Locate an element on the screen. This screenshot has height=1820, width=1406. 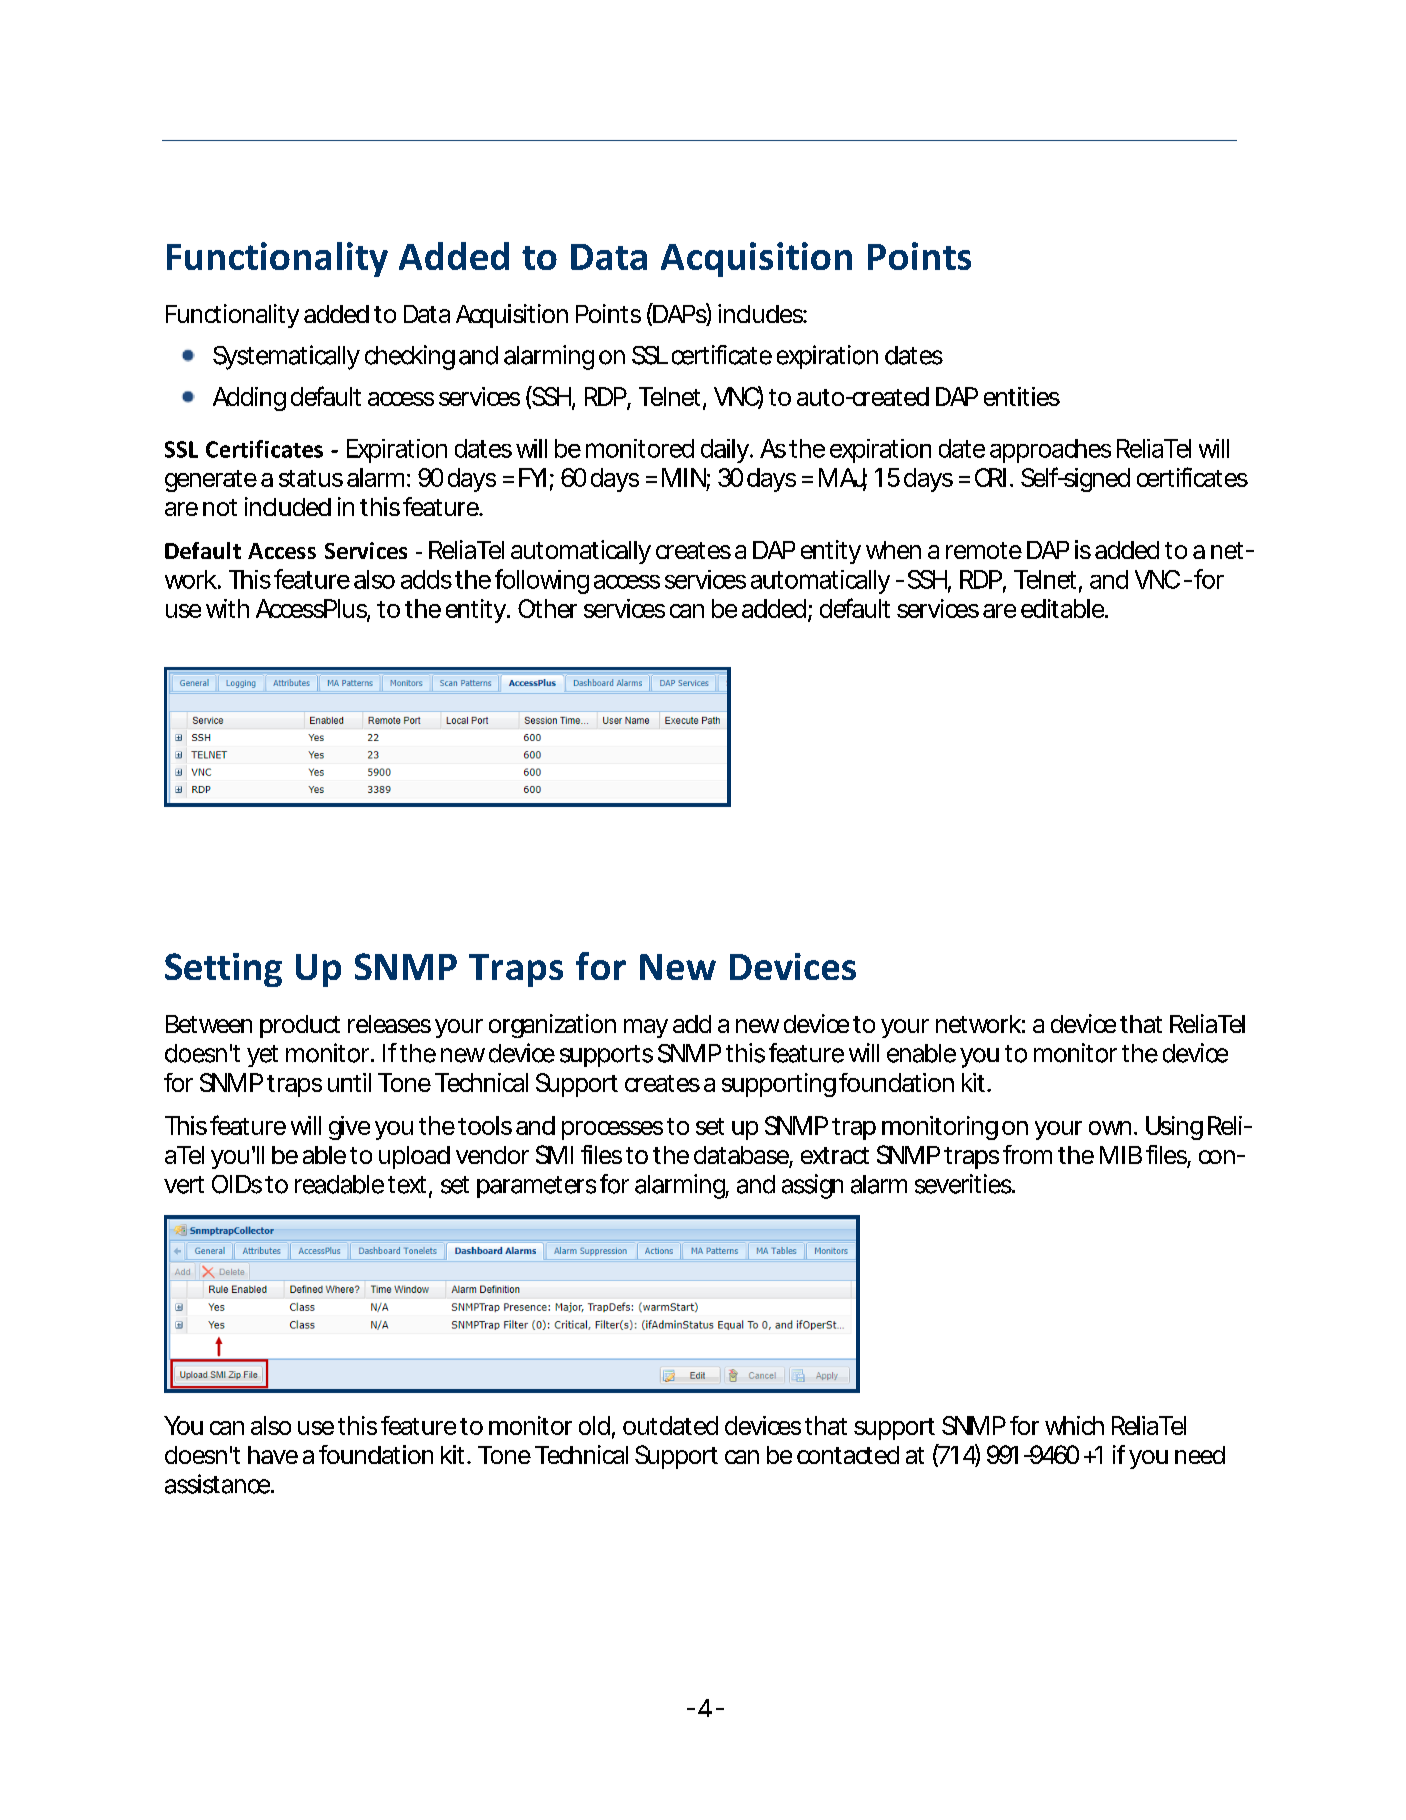
daily is located at coordinates (726, 451).
